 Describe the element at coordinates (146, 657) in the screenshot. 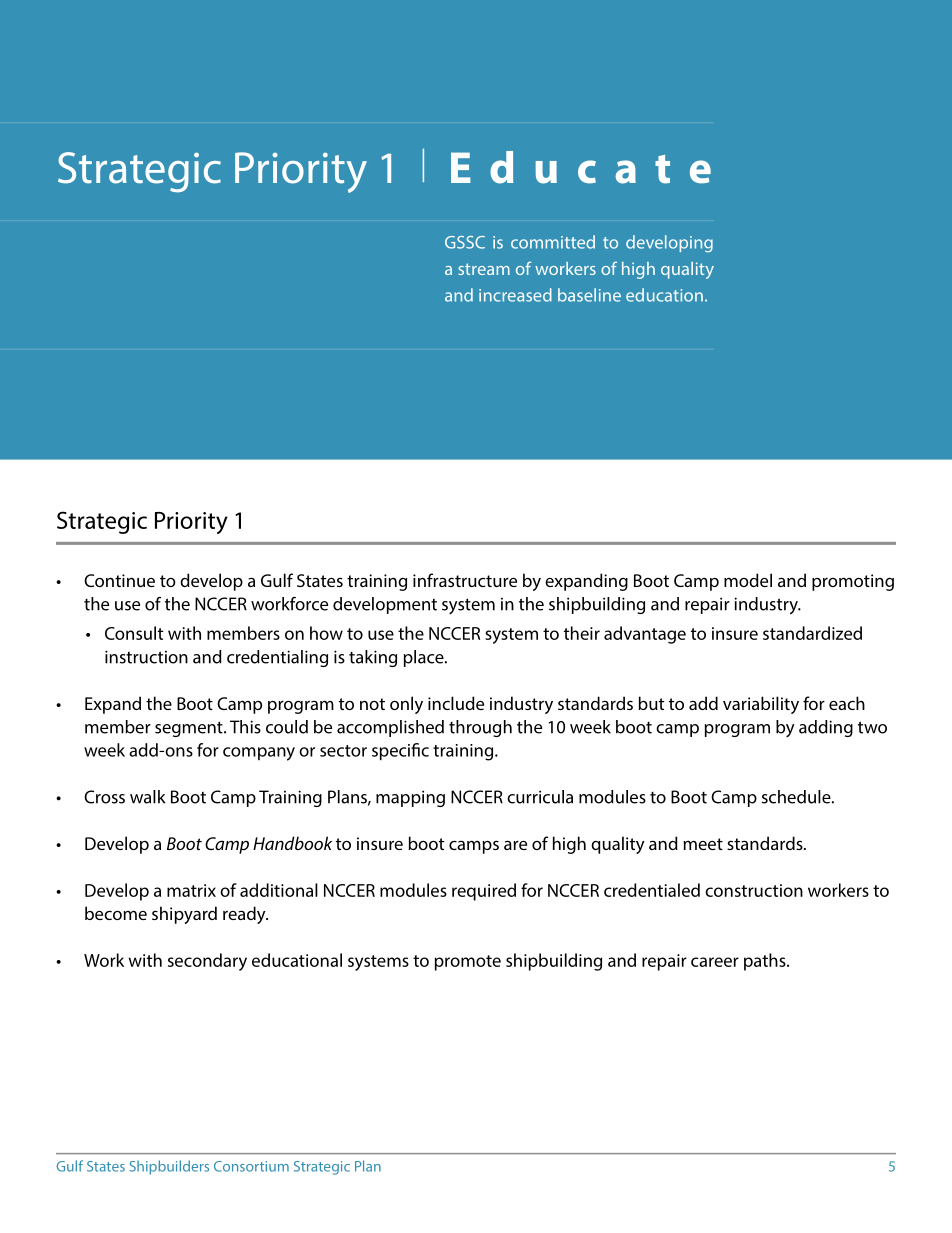

I see `instruction` at that location.
